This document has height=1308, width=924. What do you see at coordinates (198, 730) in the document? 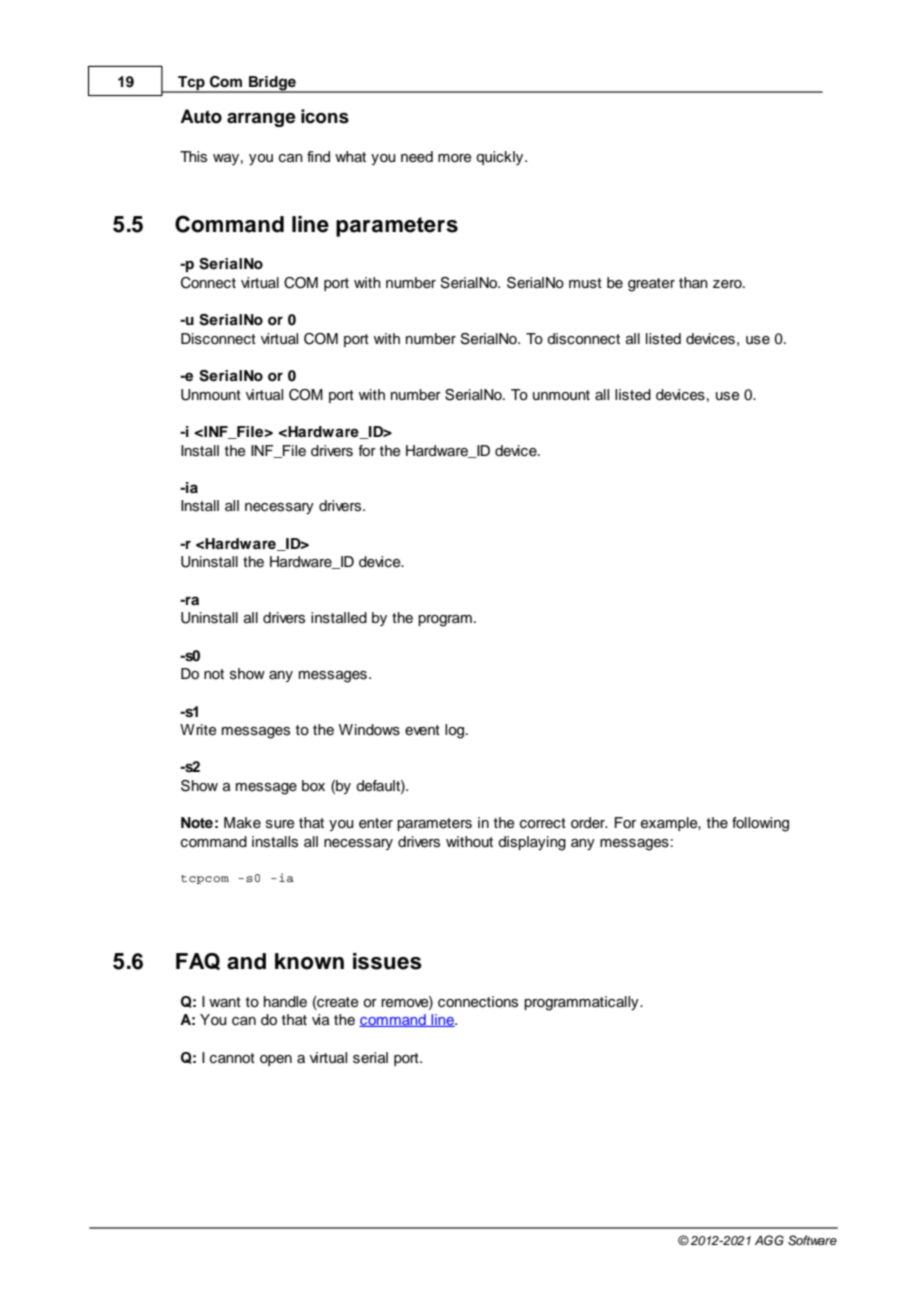
I see `Write` at bounding box center [198, 730].
